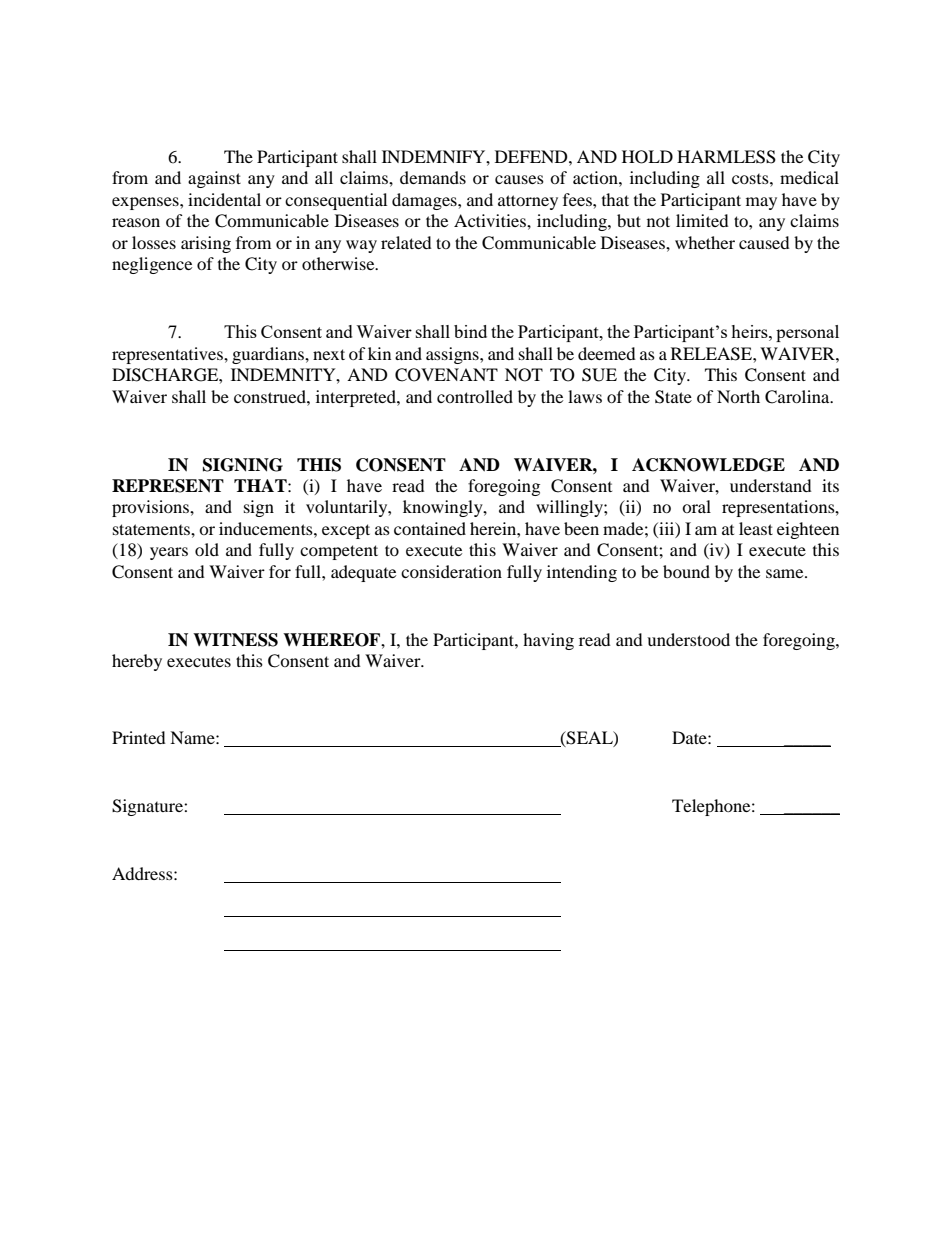 This screenshot has width=952, height=1233. What do you see at coordinates (726, 157) in the screenshot?
I see `HARMLESS` at bounding box center [726, 157].
